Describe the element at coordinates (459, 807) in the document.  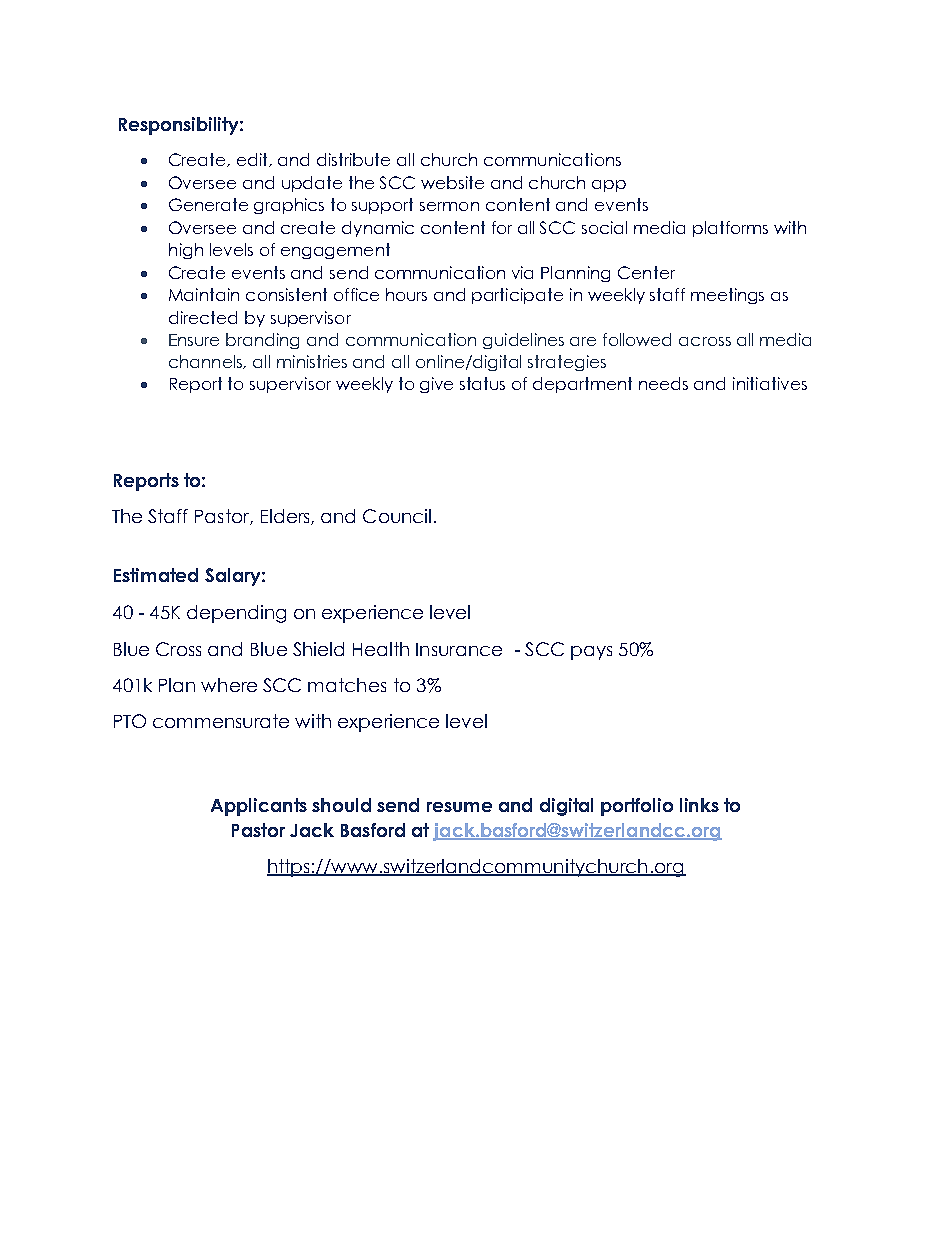
I see `resume` at that location.
